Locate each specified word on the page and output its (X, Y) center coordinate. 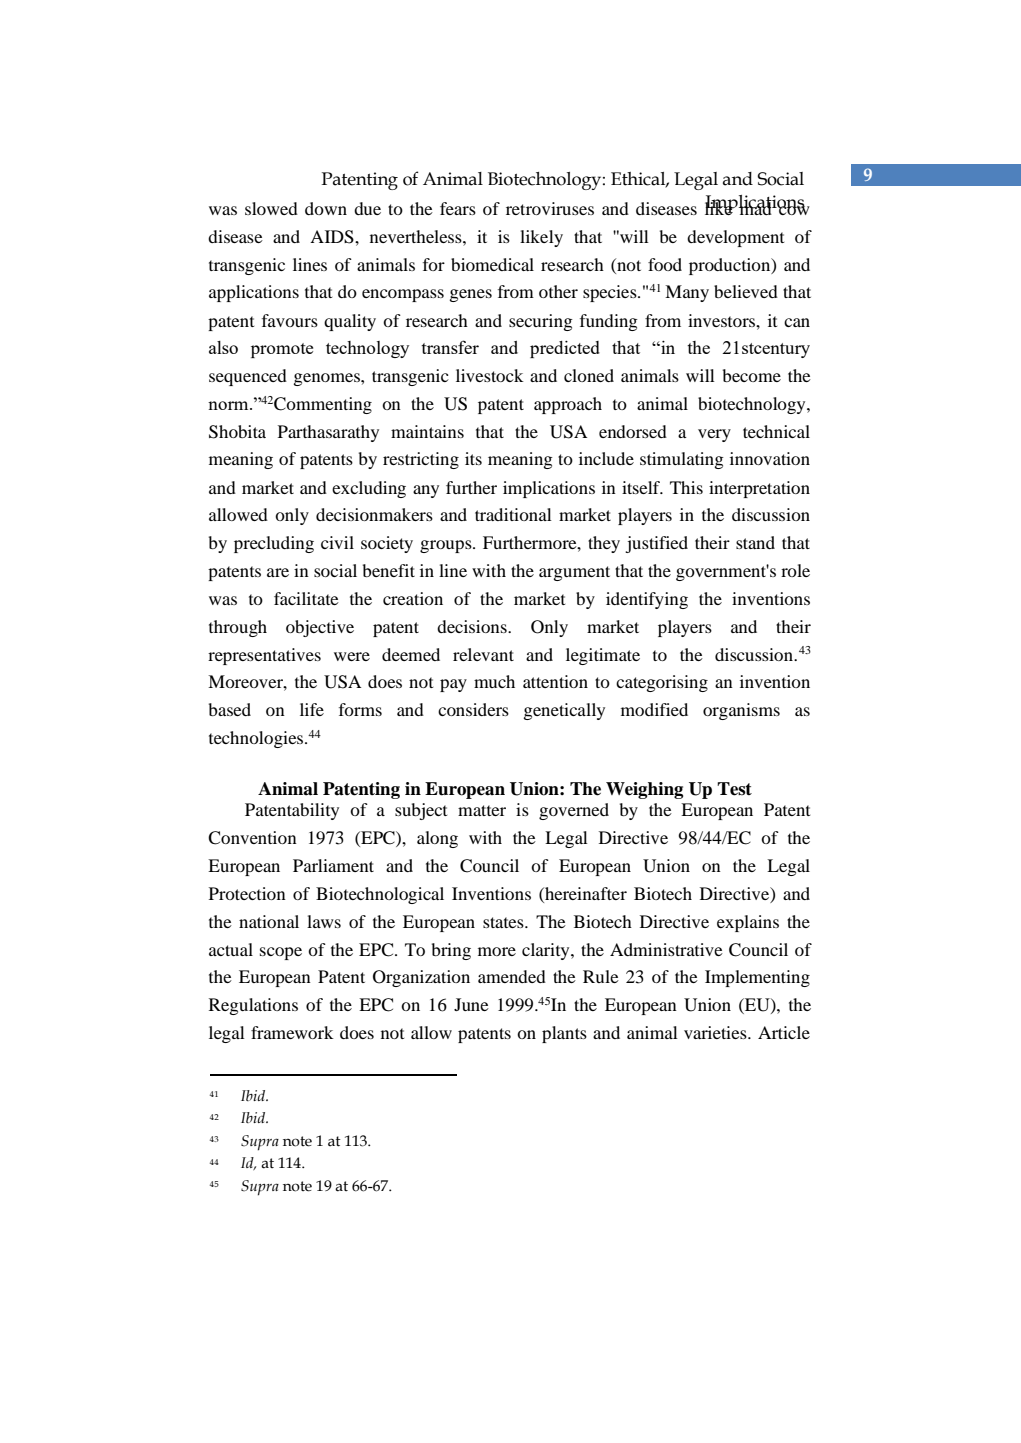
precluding (274, 544)
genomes (328, 379)
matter (482, 810)
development (735, 238)
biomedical (492, 264)
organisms (741, 711)
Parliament (333, 865)
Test (734, 789)
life (312, 709)
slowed (271, 208)
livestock (490, 375)
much (494, 681)
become (752, 375)
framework (292, 1032)
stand (755, 542)
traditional (513, 514)
